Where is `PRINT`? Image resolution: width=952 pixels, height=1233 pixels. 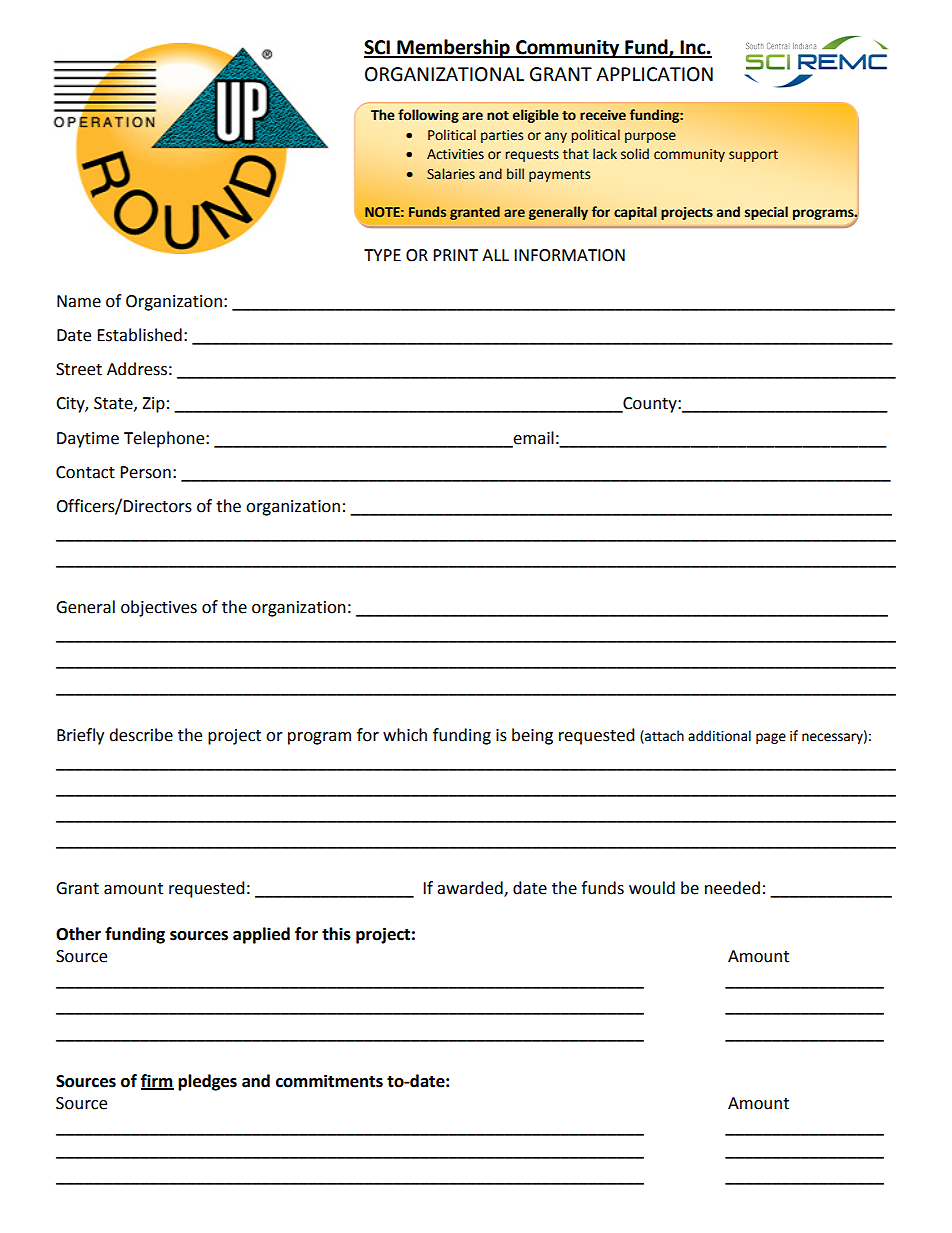
PRINT is located at coordinates (455, 255).
